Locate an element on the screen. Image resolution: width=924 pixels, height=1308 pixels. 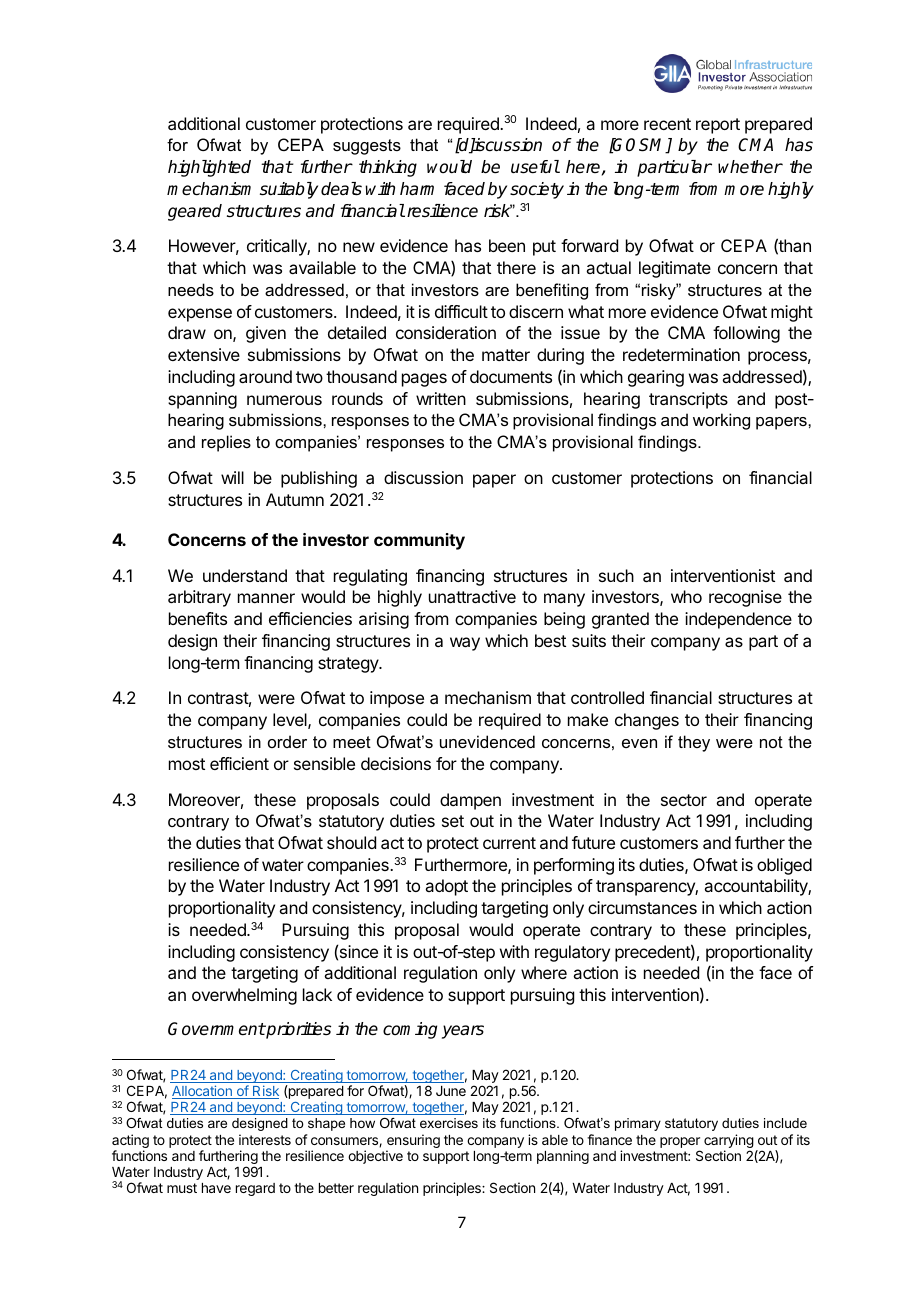
way is located at coordinates (465, 644).
